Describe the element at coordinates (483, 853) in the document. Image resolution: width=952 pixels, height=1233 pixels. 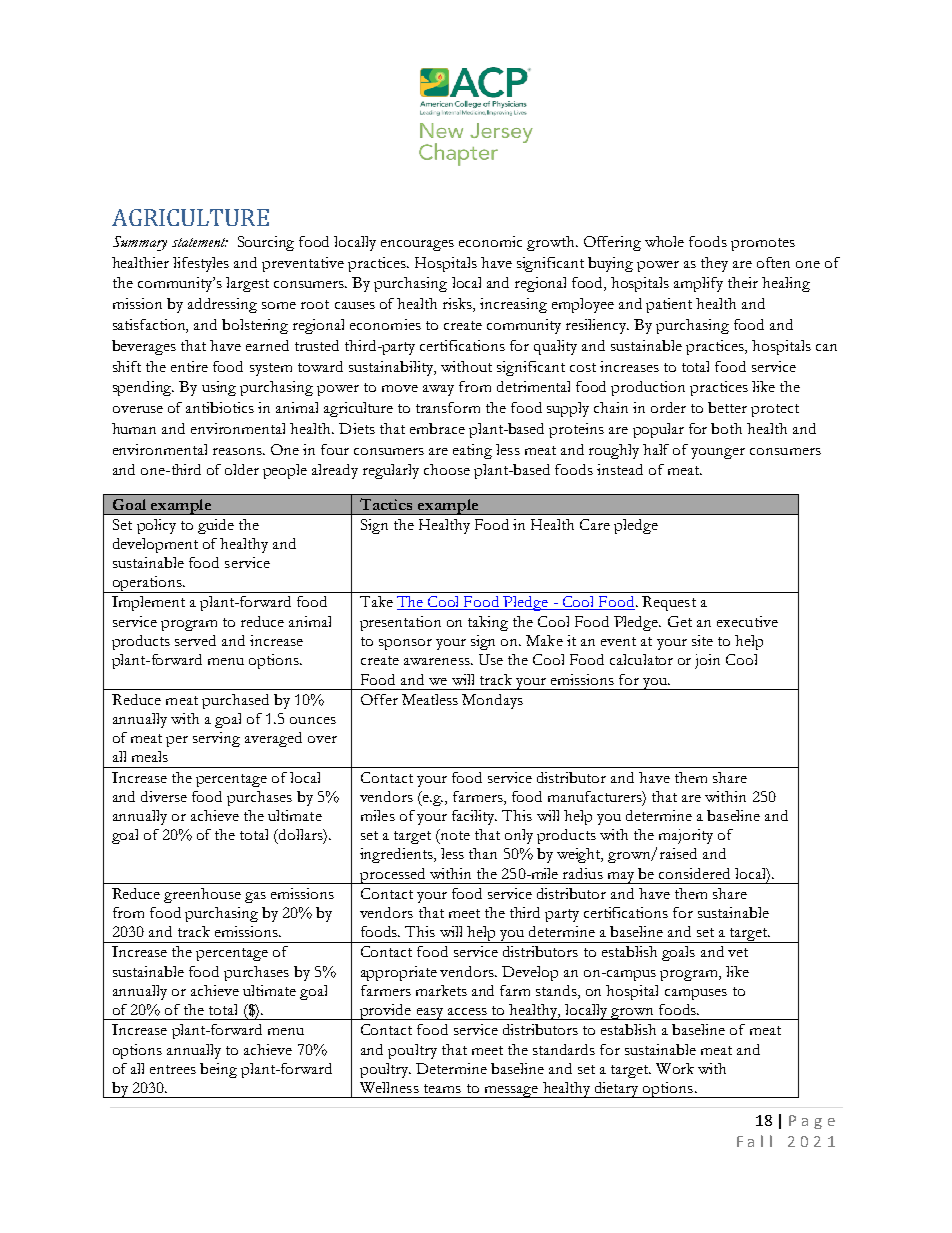
I see `than` at that location.
